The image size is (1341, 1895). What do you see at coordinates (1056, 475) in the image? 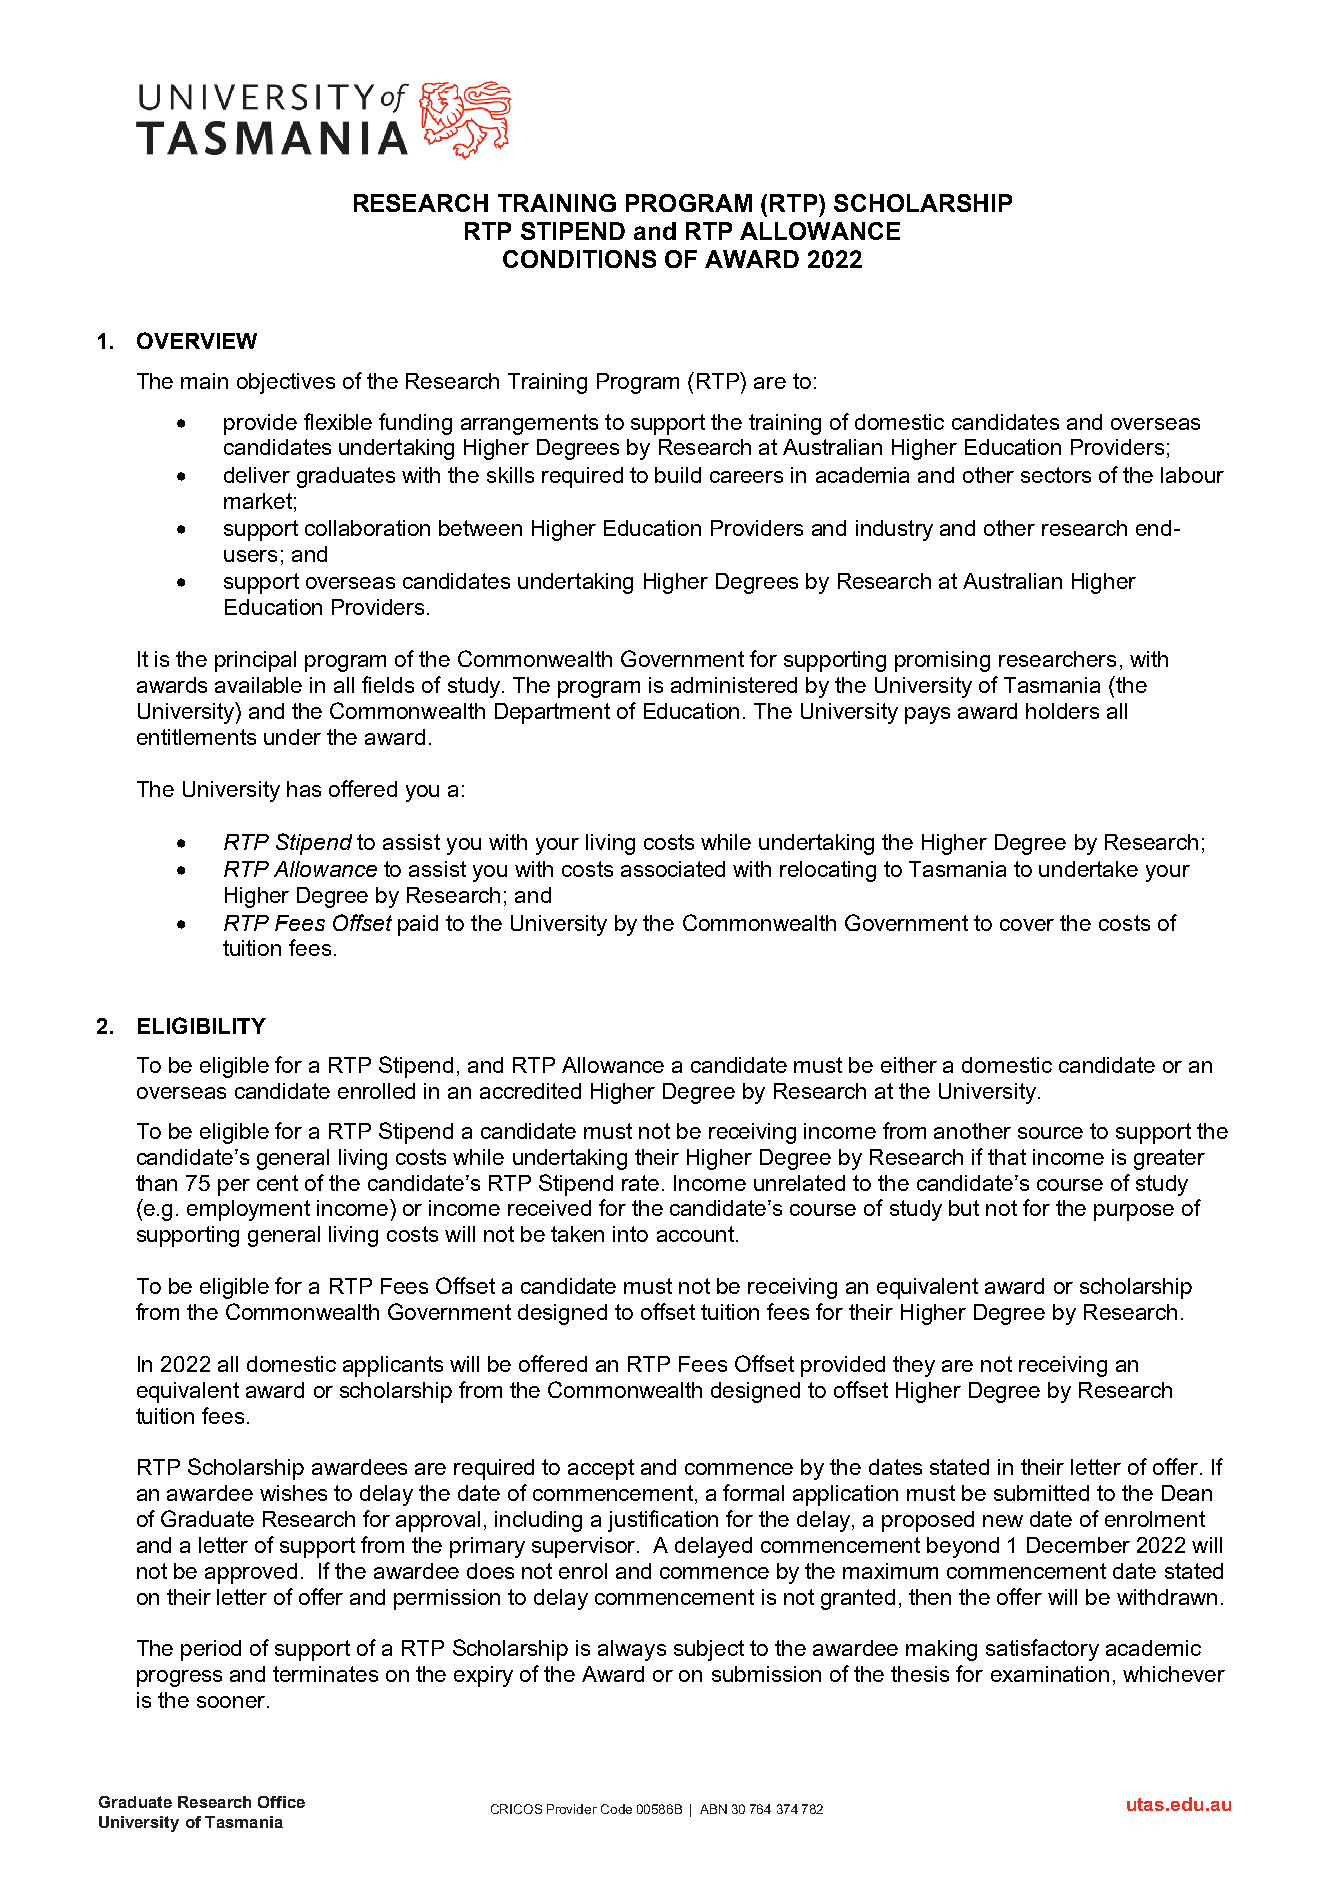
I see `sectors` at bounding box center [1056, 475].
